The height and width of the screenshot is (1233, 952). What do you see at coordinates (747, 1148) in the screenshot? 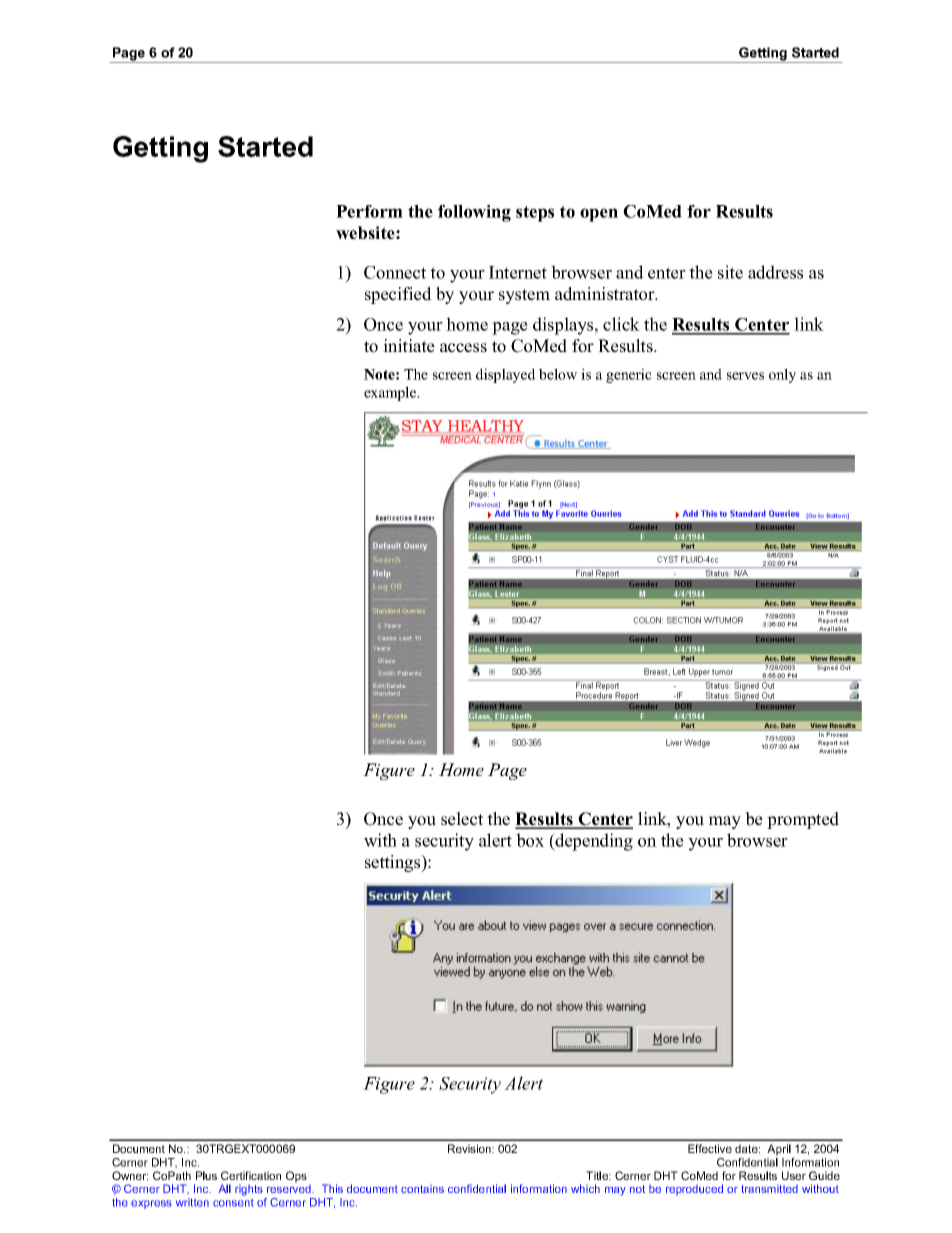
I see `date` at bounding box center [747, 1148].
